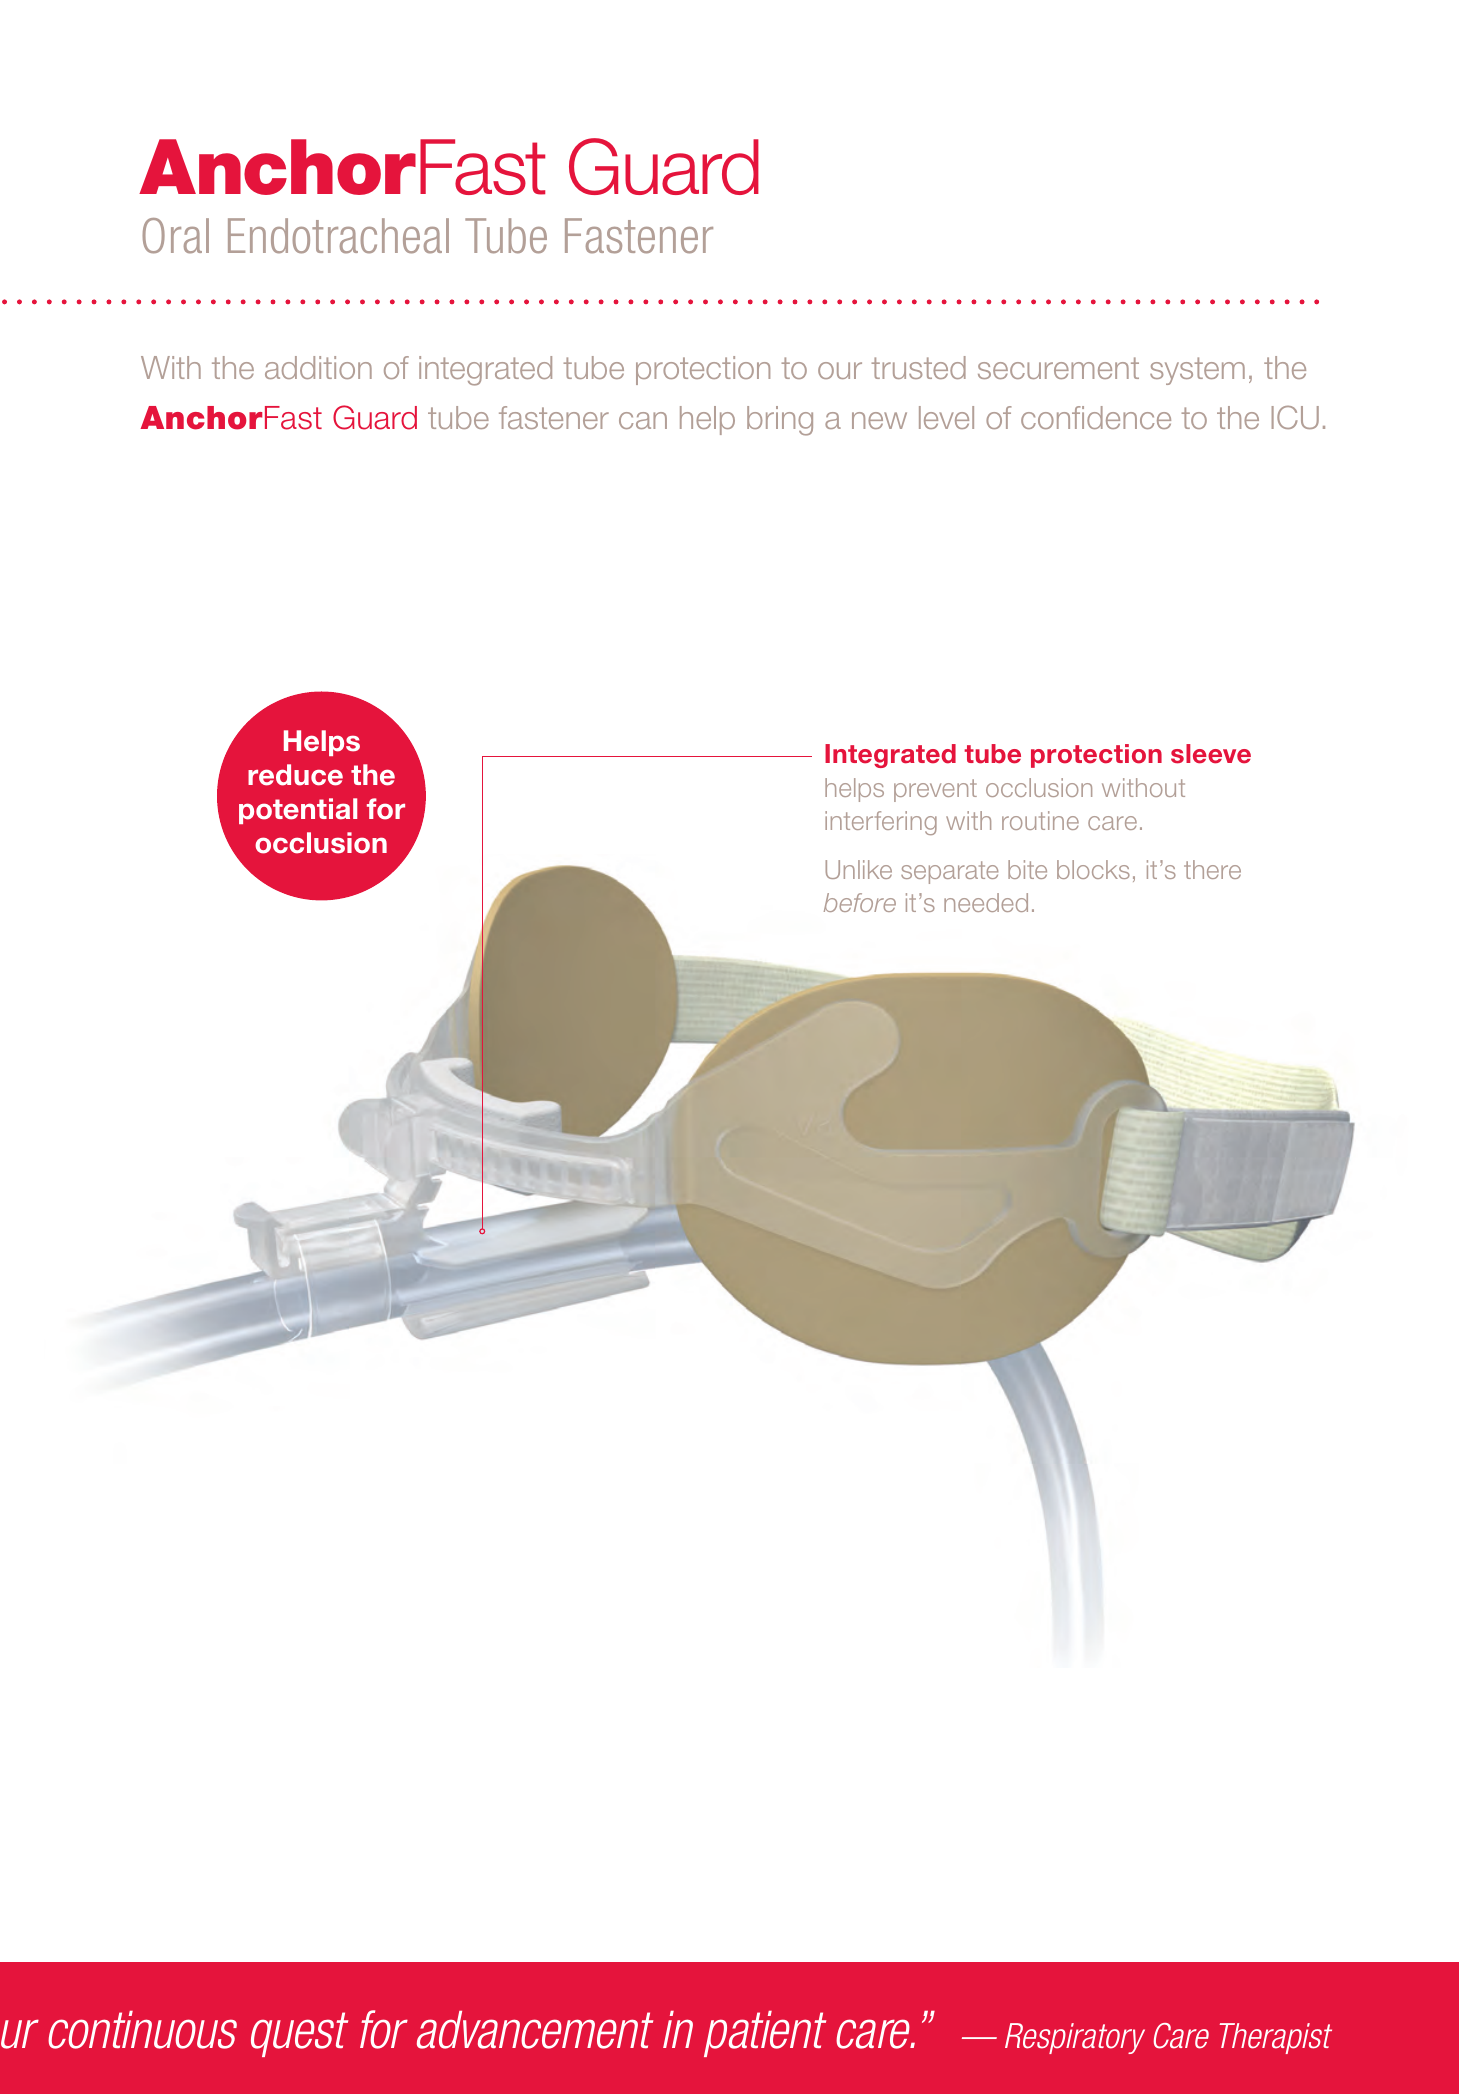 Image resolution: width=1459 pixels, height=2094 pixels. What do you see at coordinates (765, 2034) in the image?
I see `patient` at bounding box center [765, 2034].
